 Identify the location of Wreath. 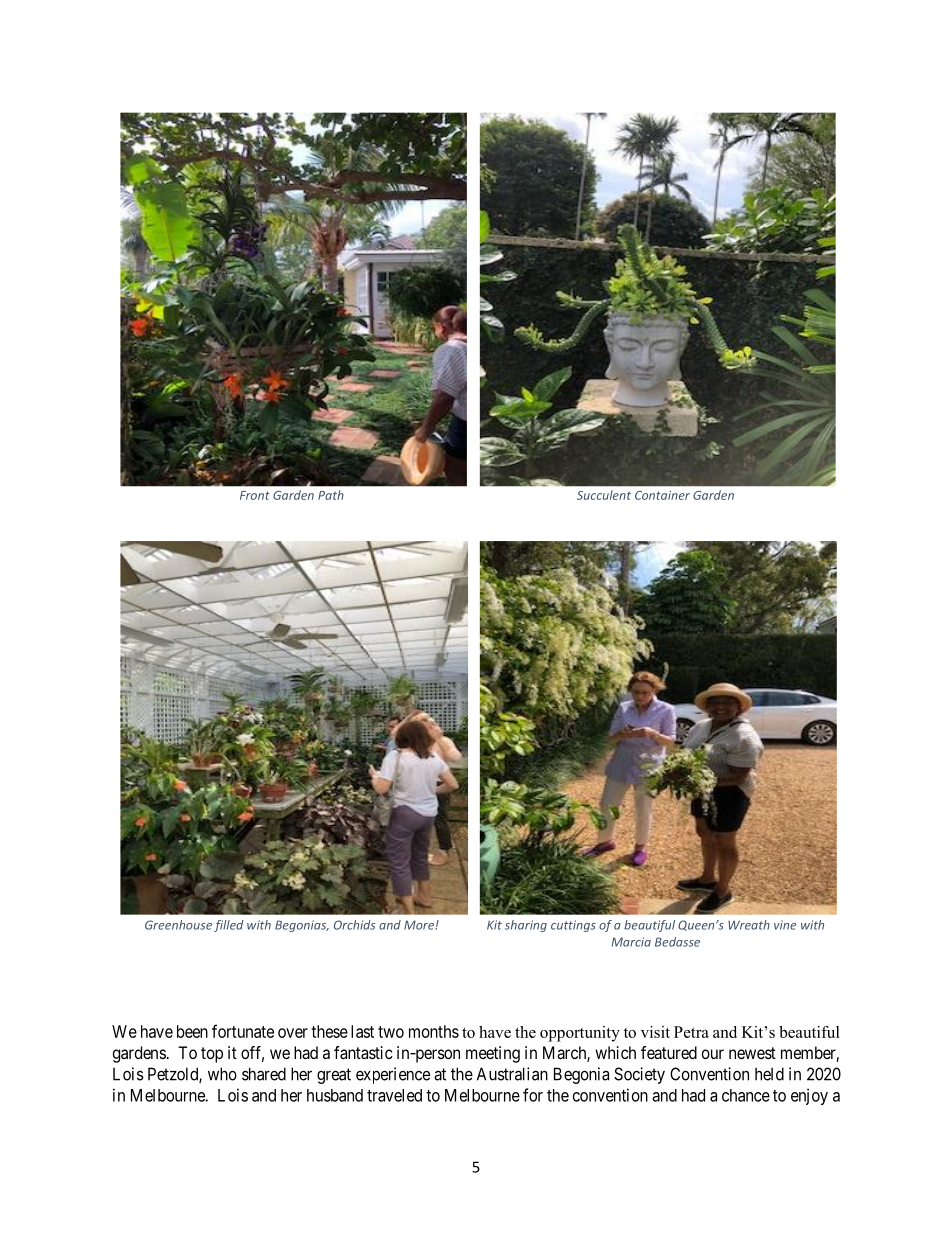
(749, 925).
